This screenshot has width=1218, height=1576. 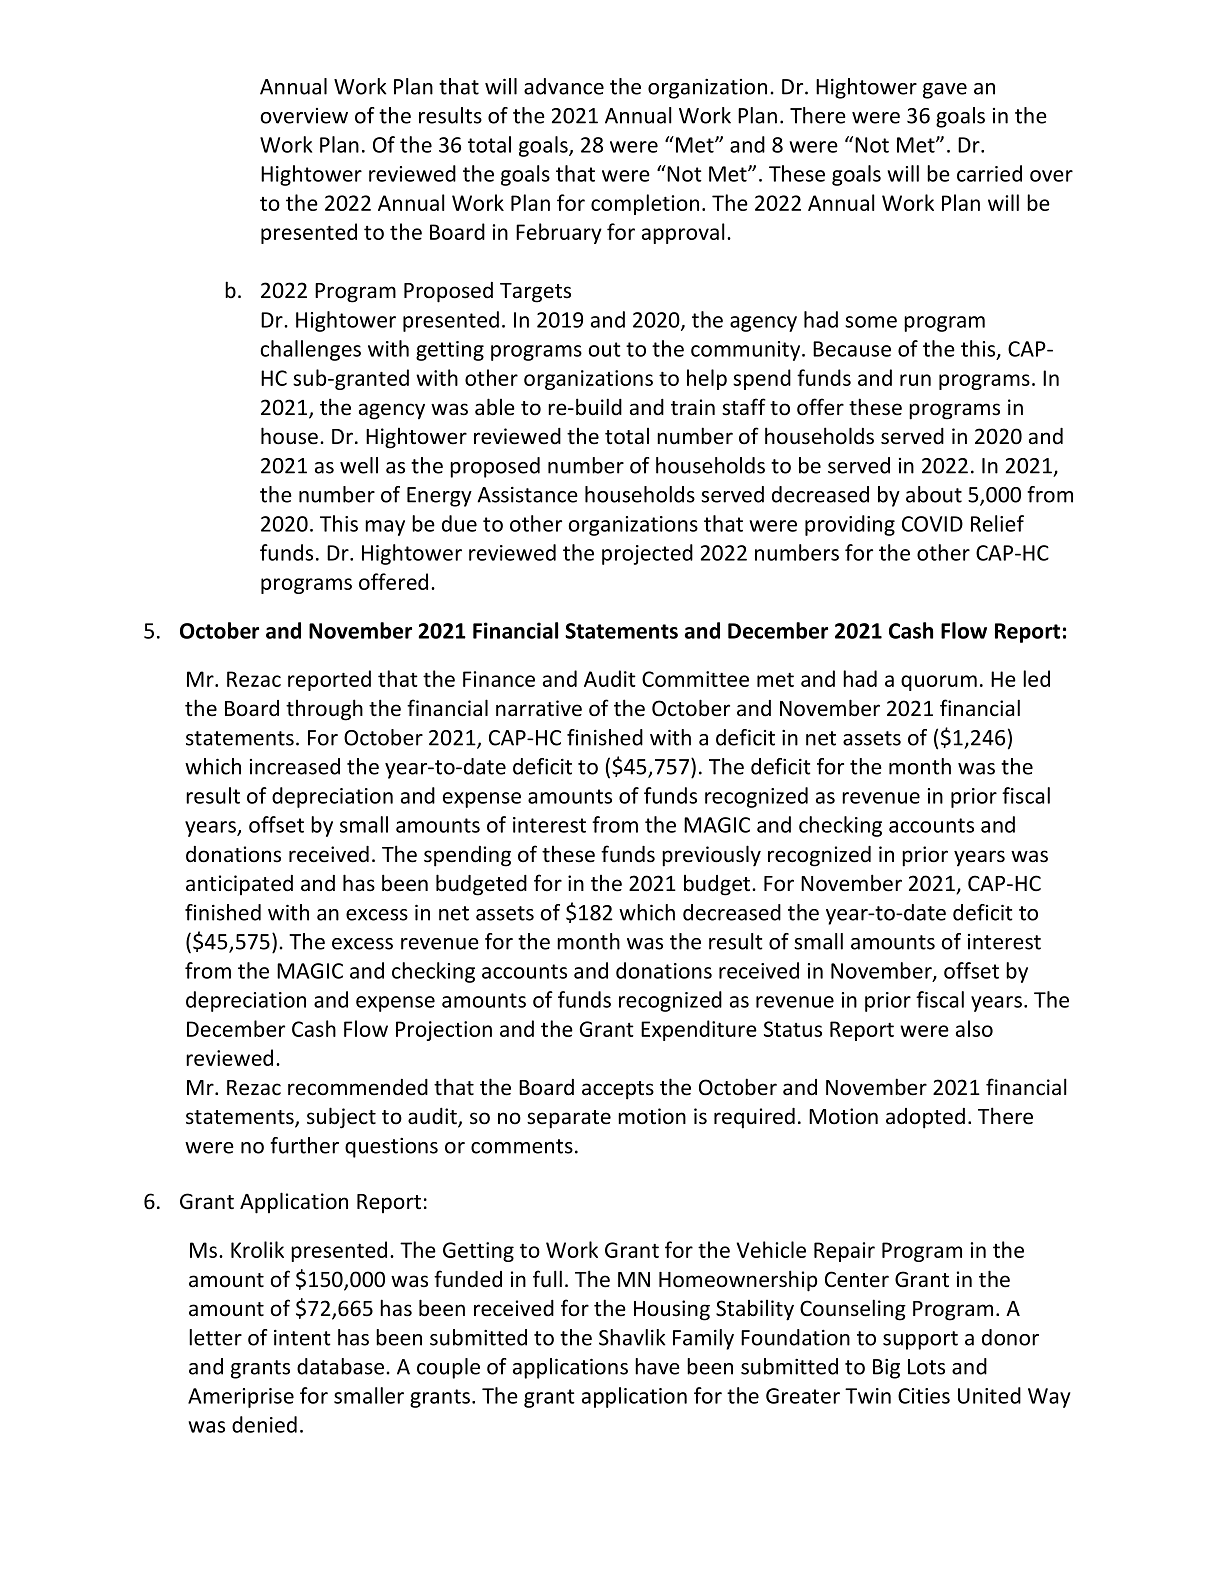 What do you see at coordinates (647, 554) in the screenshot?
I see `projected` at bounding box center [647, 554].
